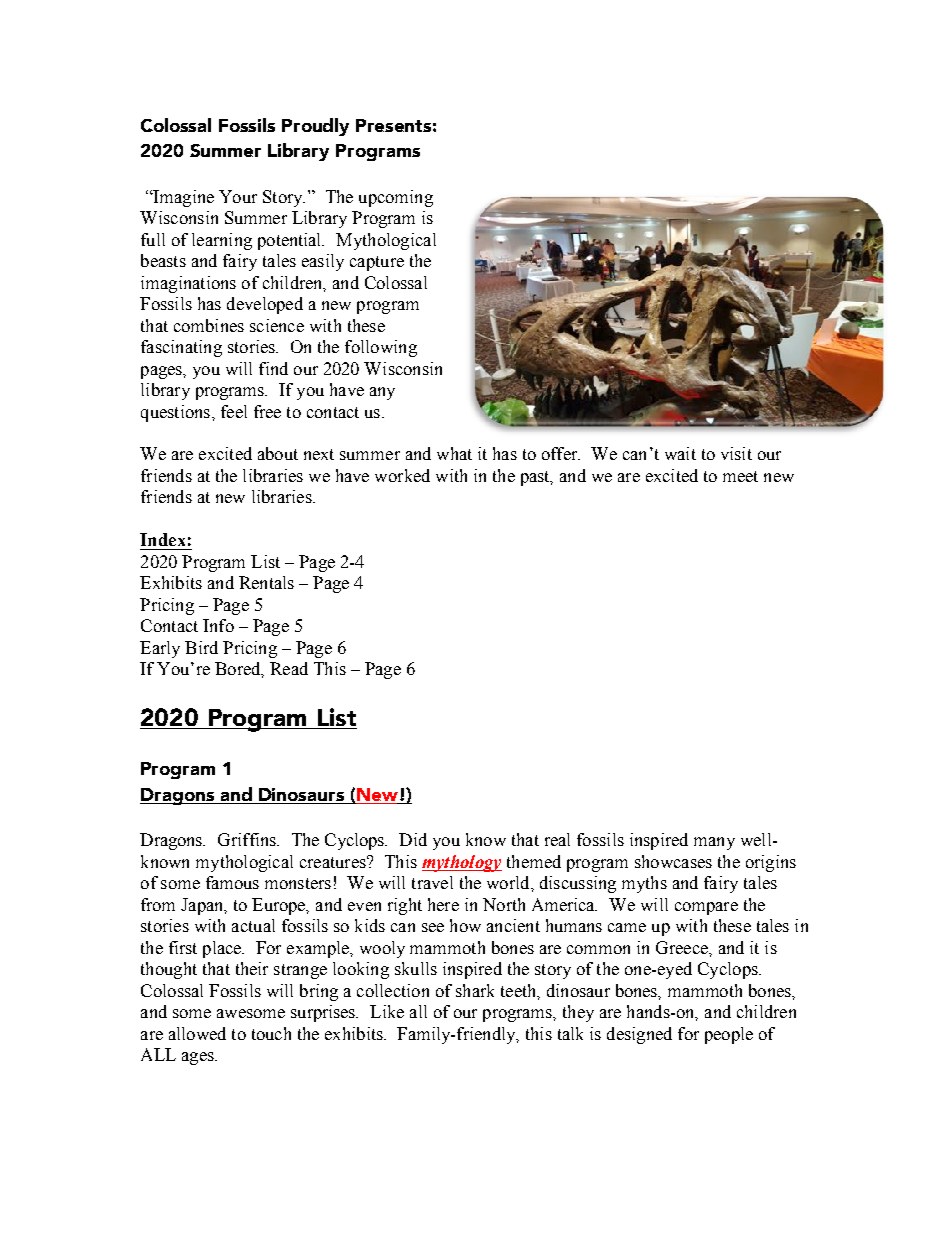  I want to click on Rentals, so click(266, 582).
